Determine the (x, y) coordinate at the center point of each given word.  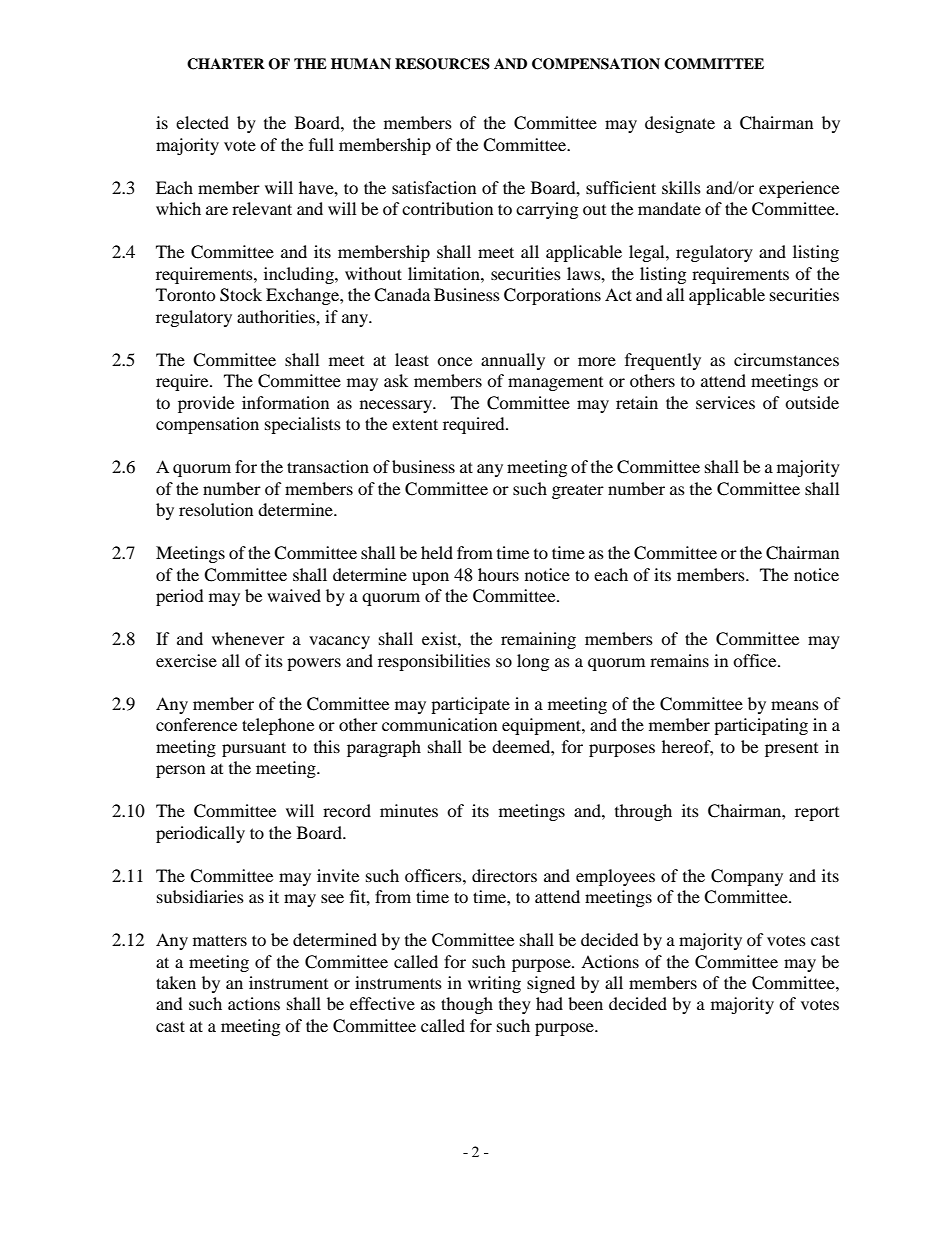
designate (680, 124)
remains (679, 660)
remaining (538, 640)
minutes (409, 810)
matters (220, 940)
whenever (248, 638)
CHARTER (226, 64)
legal (648, 253)
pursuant (254, 749)
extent (415, 424)
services (725, 402)
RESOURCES (442, 64)
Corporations (552, 296)
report (817, 814)
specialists (303, 425)
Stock (241, 295)
